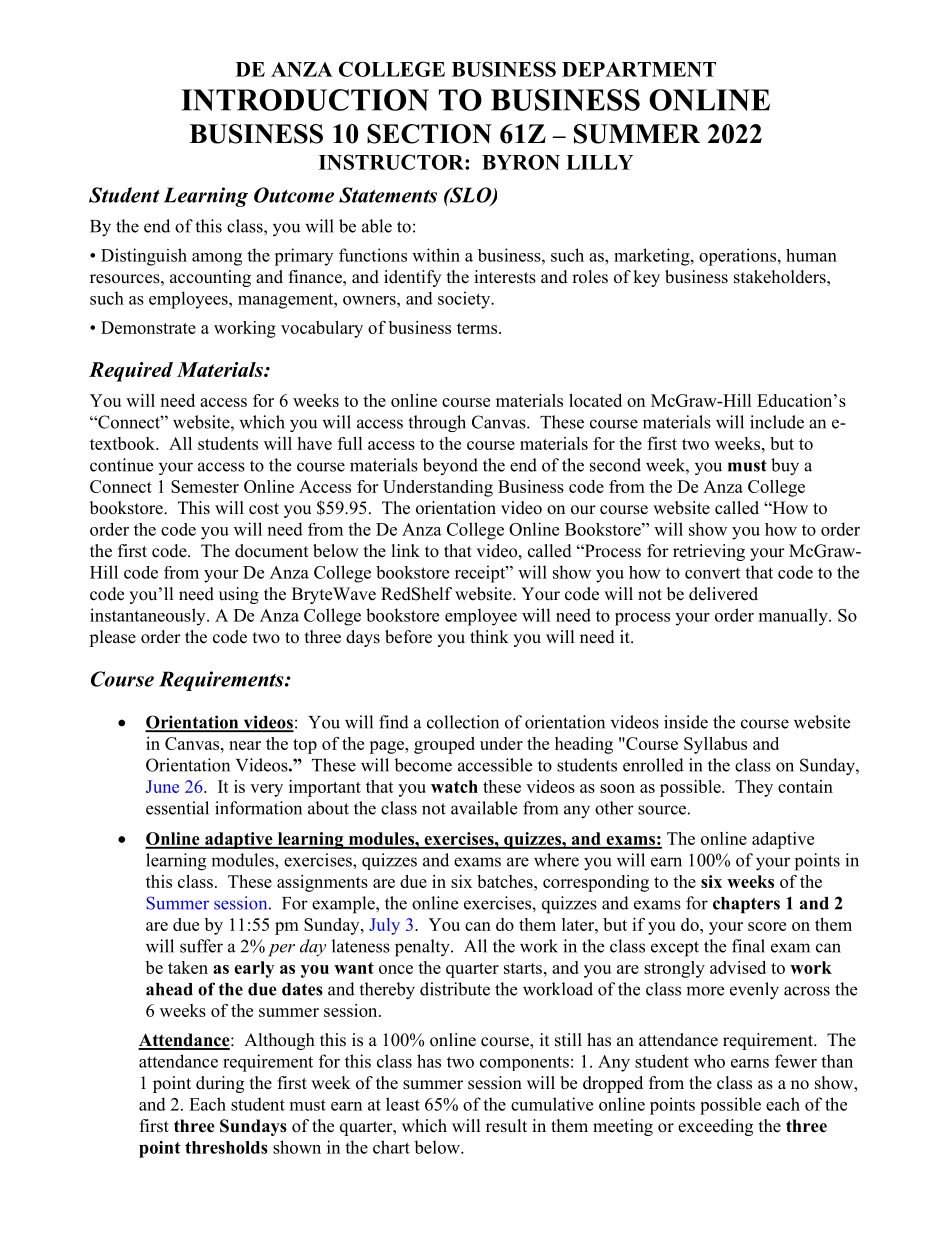 Image resolution: width=952 pixels, height=1233 pixels. What do you see at coordinates (239, 595) in the image?
I see `using` at bounding box center [239, 595].
